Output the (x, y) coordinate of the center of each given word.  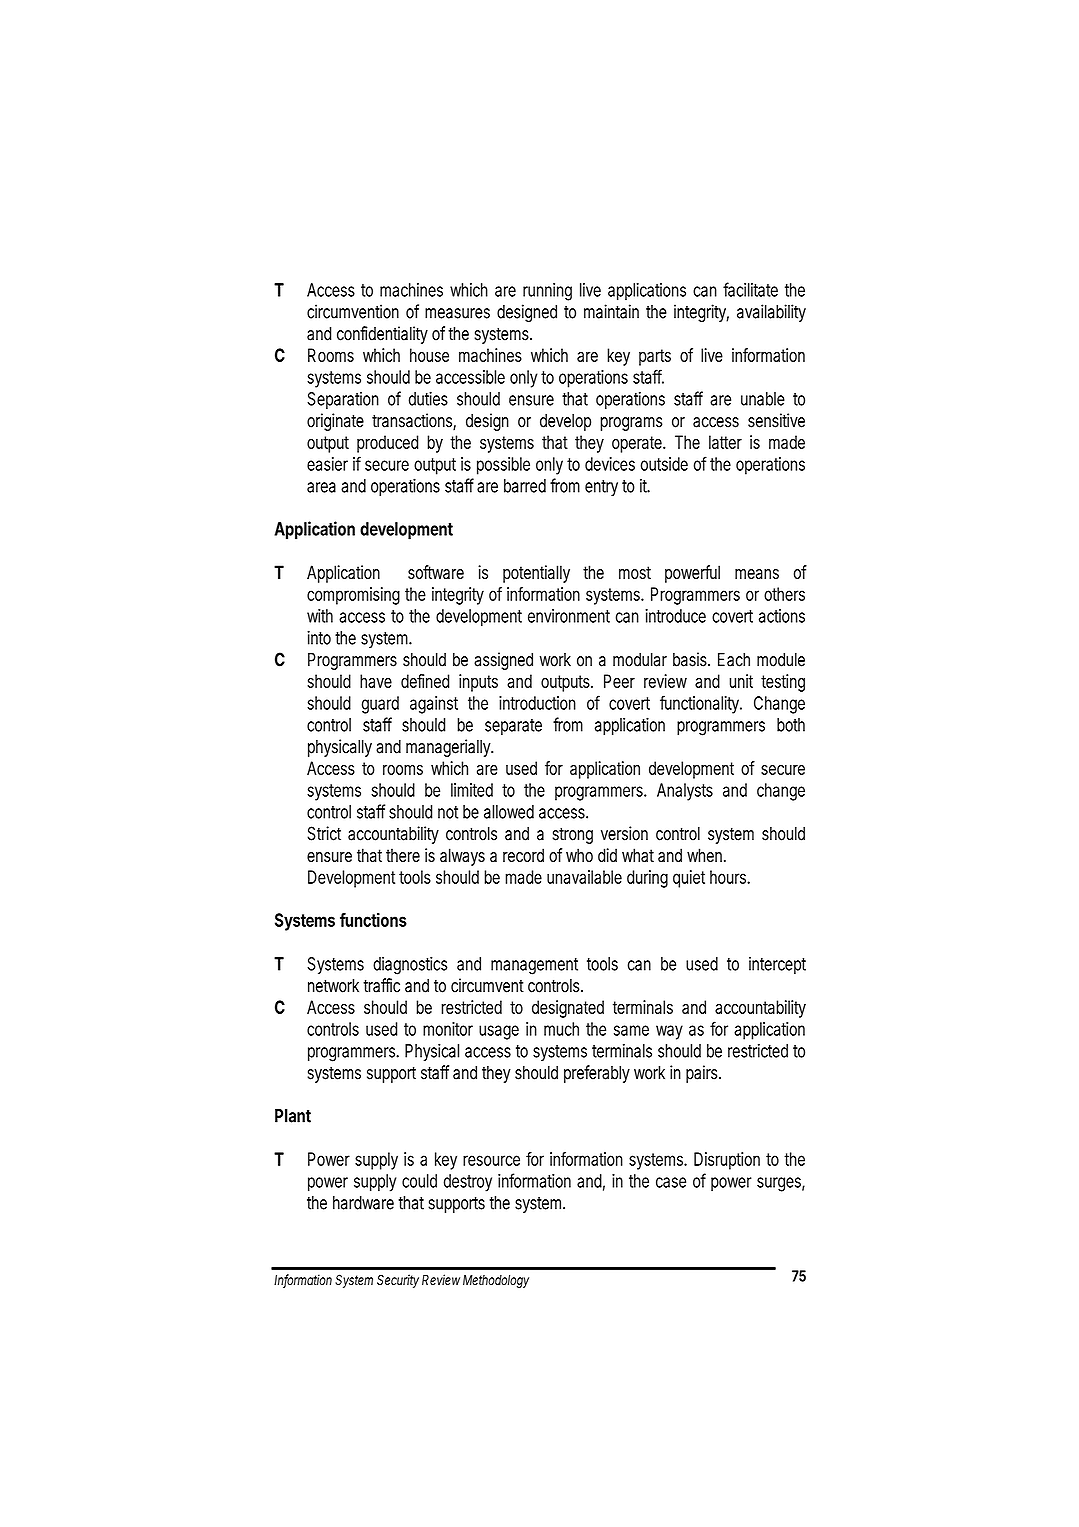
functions (373, 919)
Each (734, 659)
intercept (777, 965)
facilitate (750, 289)
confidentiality (382, 335)
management (534, 966)
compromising (353, 596)
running (547, 292)
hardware (363, 1203)
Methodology (496, 1281)
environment (569, 616)
